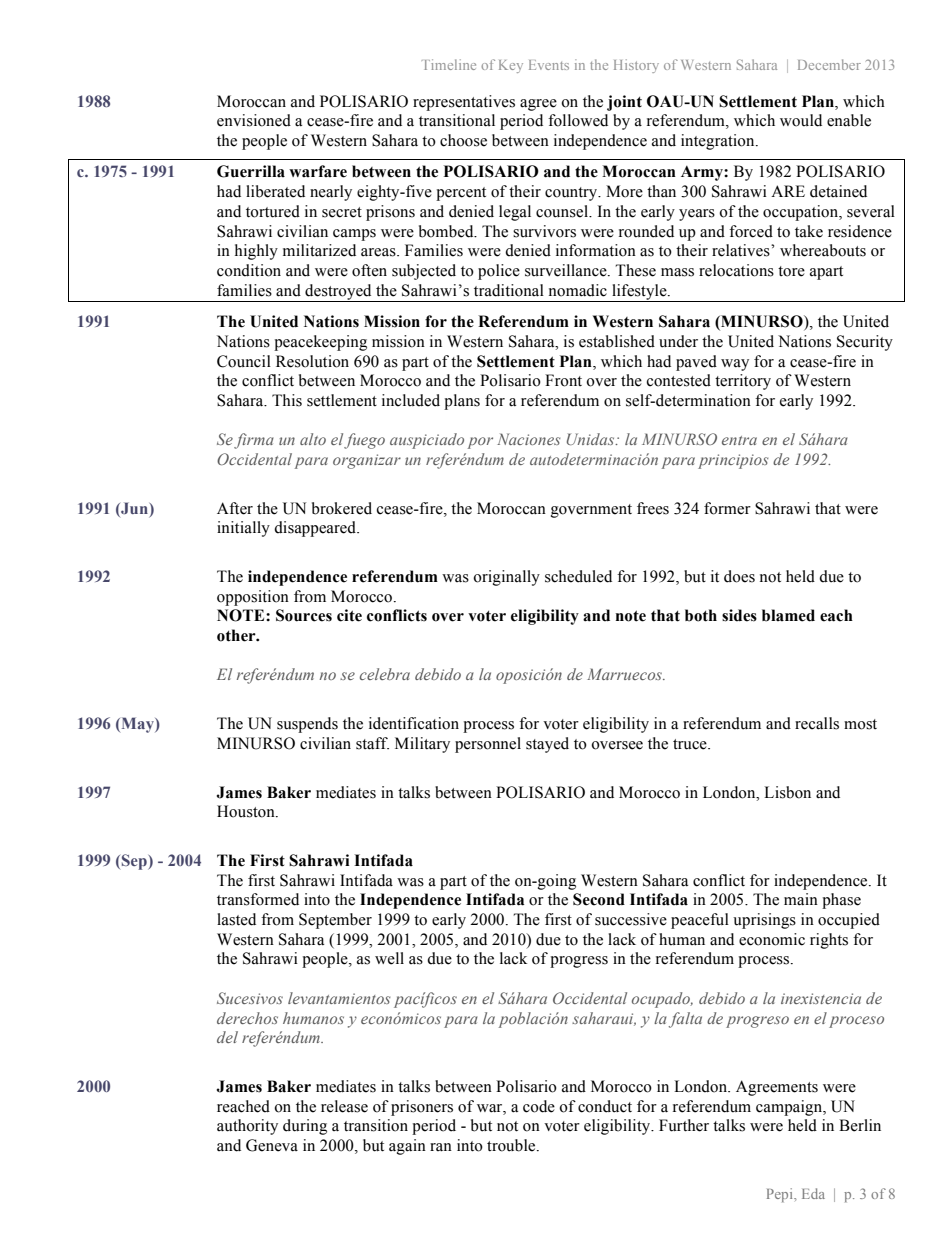  Describe the element at coordinates (788, 615) in the image. I see `blamed` at that location.
